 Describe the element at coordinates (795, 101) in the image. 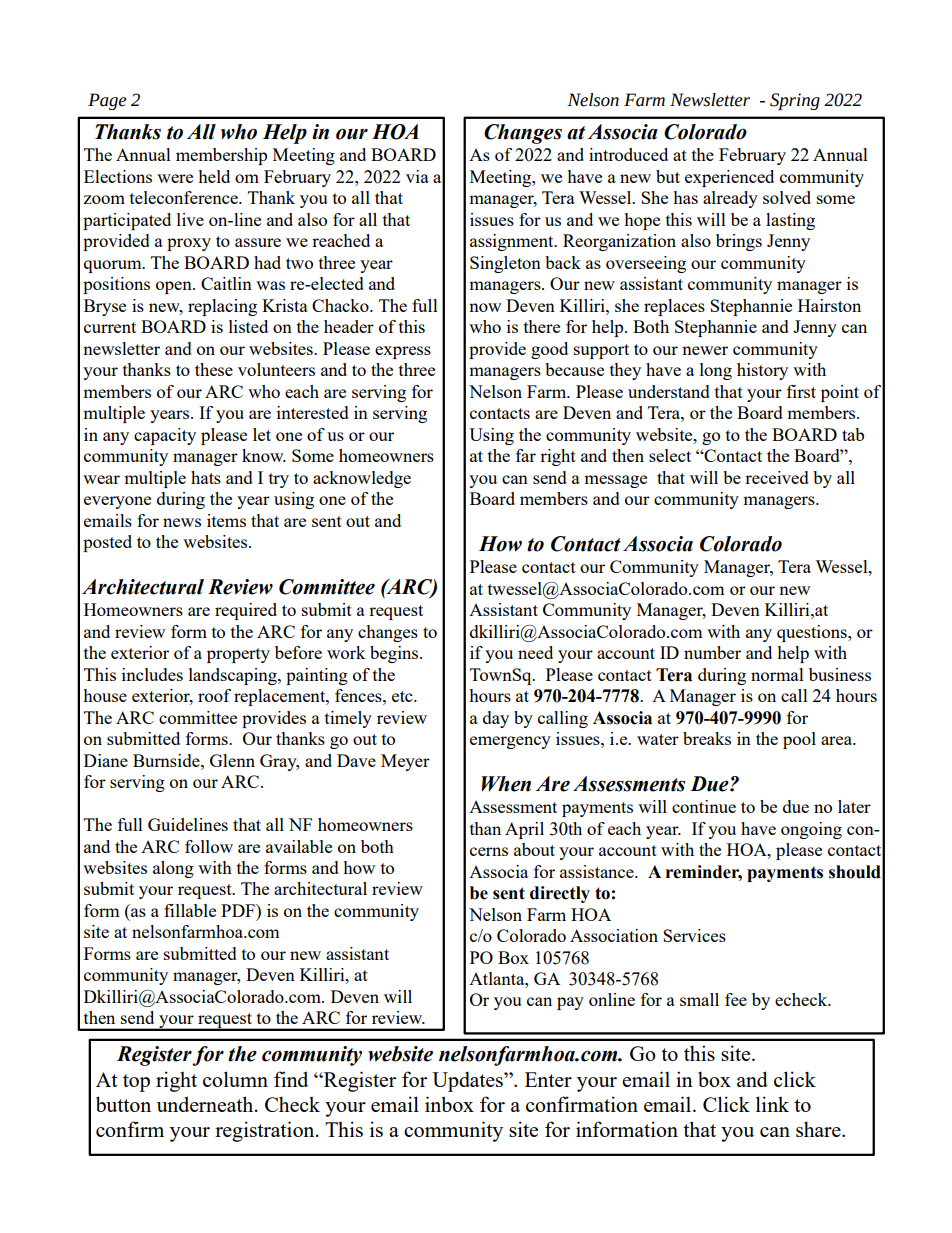

I see `Spring` at that location.
